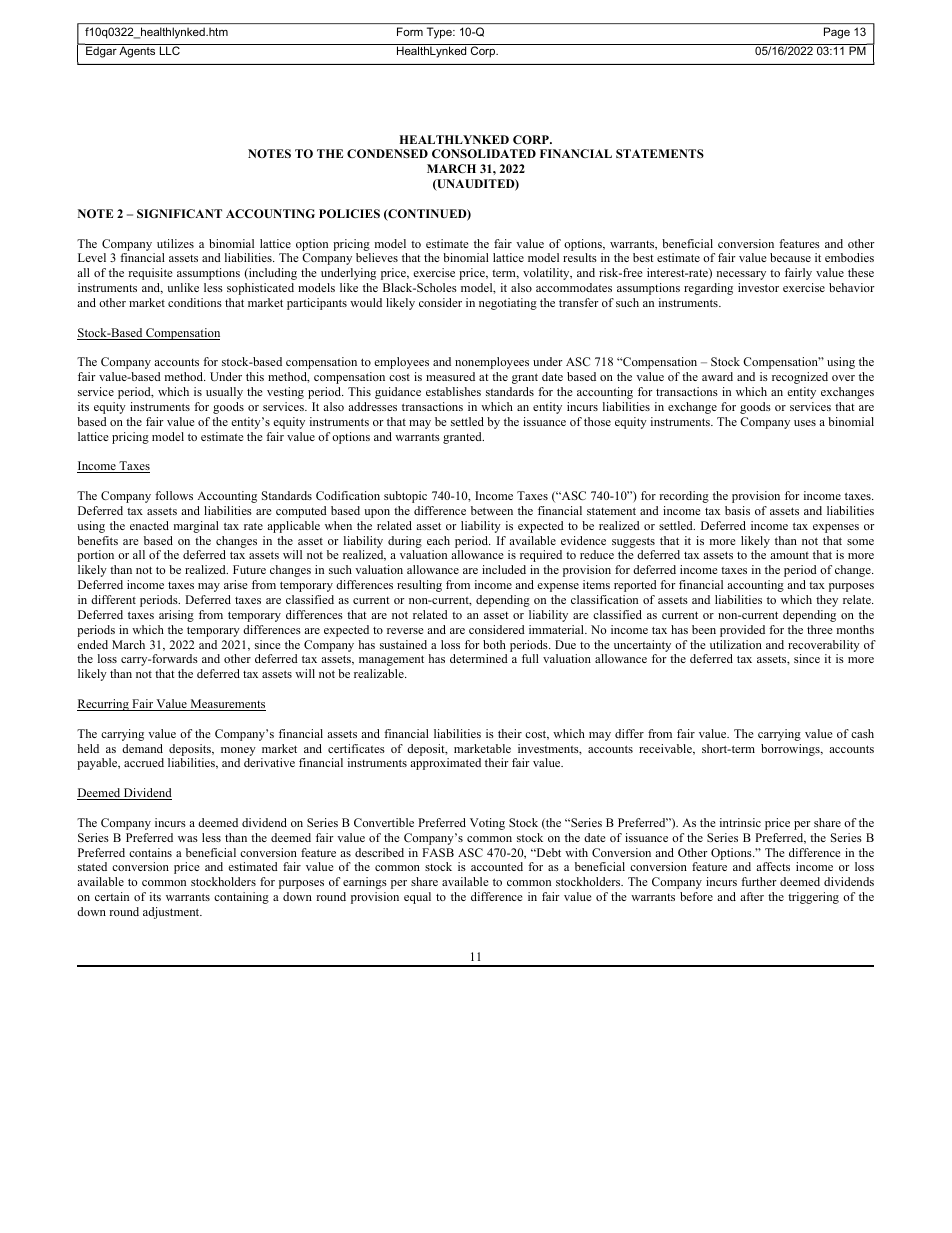 The height and width of the screenshot is (1233, 952). Describe the element at coordinates (377, 257) in the screenshot. I see `believes` at that location.
